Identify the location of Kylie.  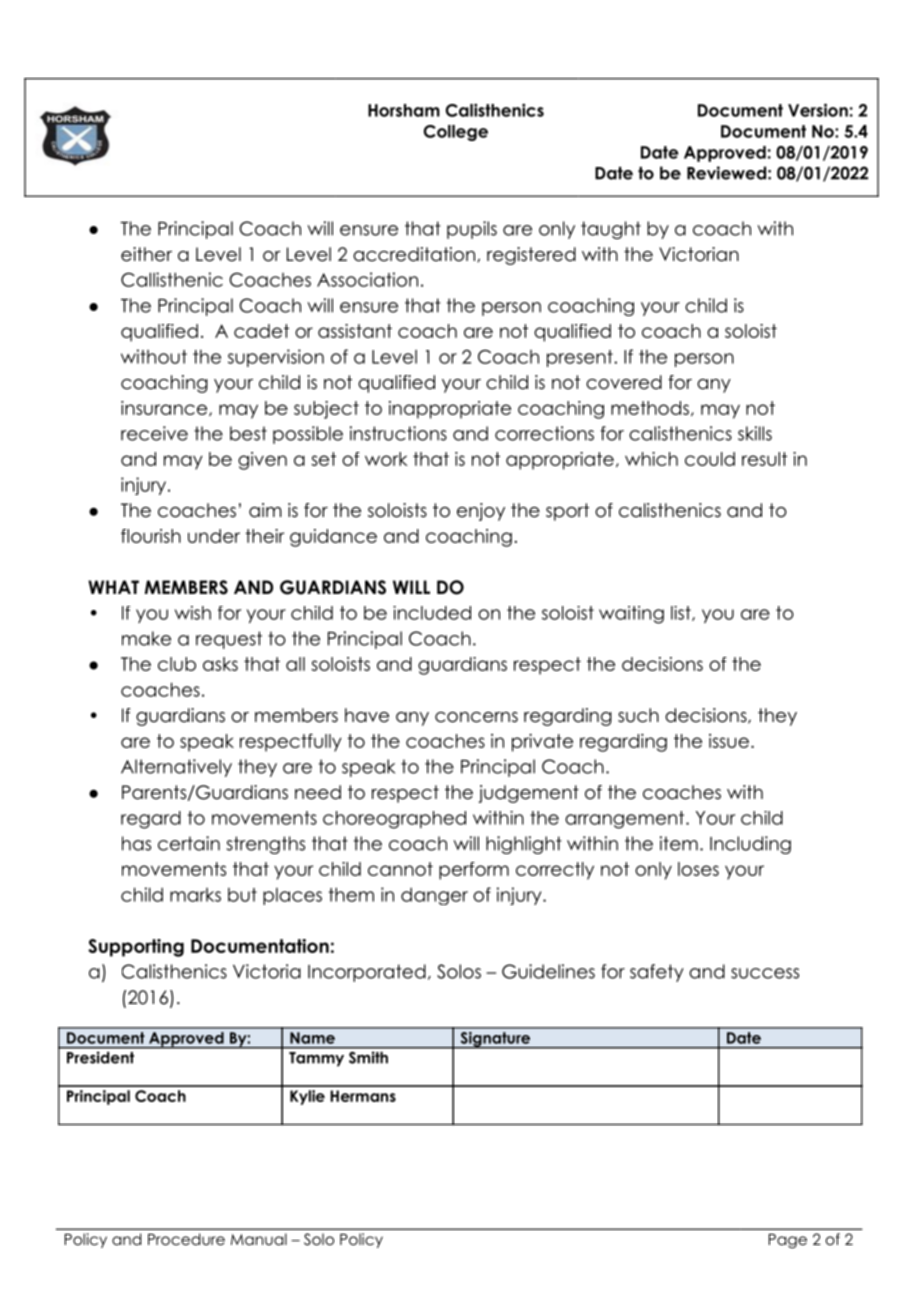
(307, 1097).
